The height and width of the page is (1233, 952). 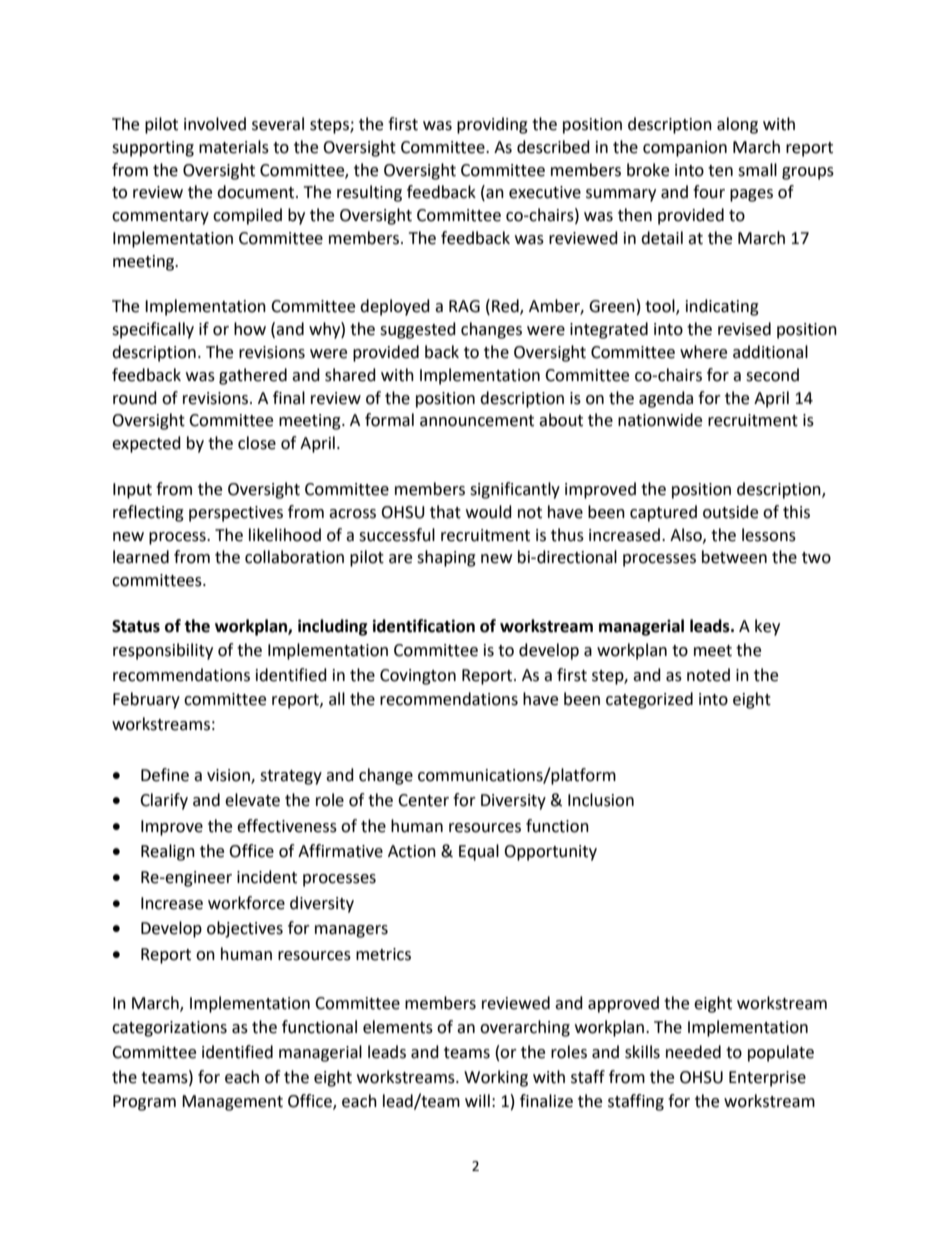 What do you see at coordinates (767, 1079) in the page?
I see `Enterprise` at bounding box center [767, 1079].
